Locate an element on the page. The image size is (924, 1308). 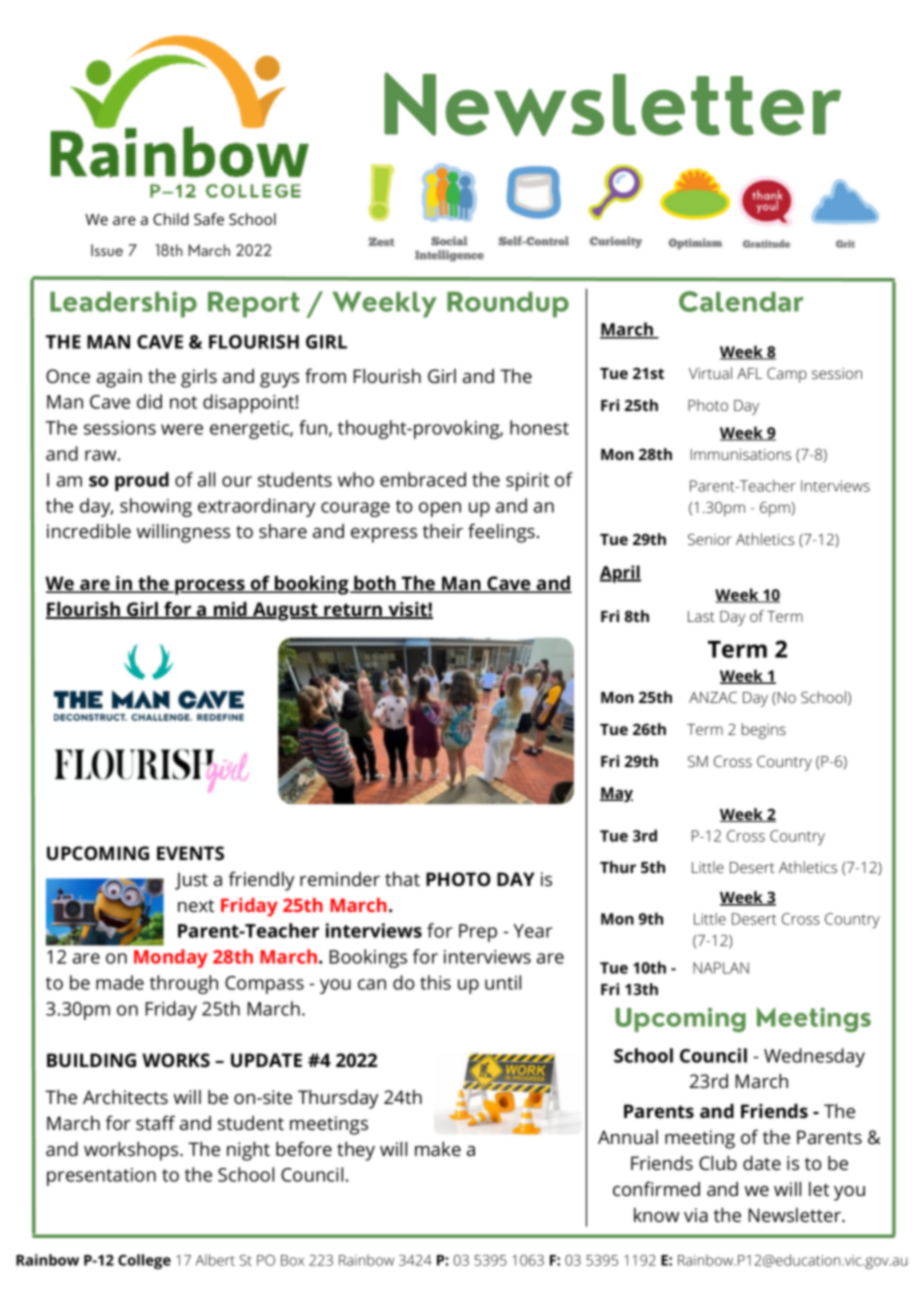
Virtual is located at coordinates (710, 373).
